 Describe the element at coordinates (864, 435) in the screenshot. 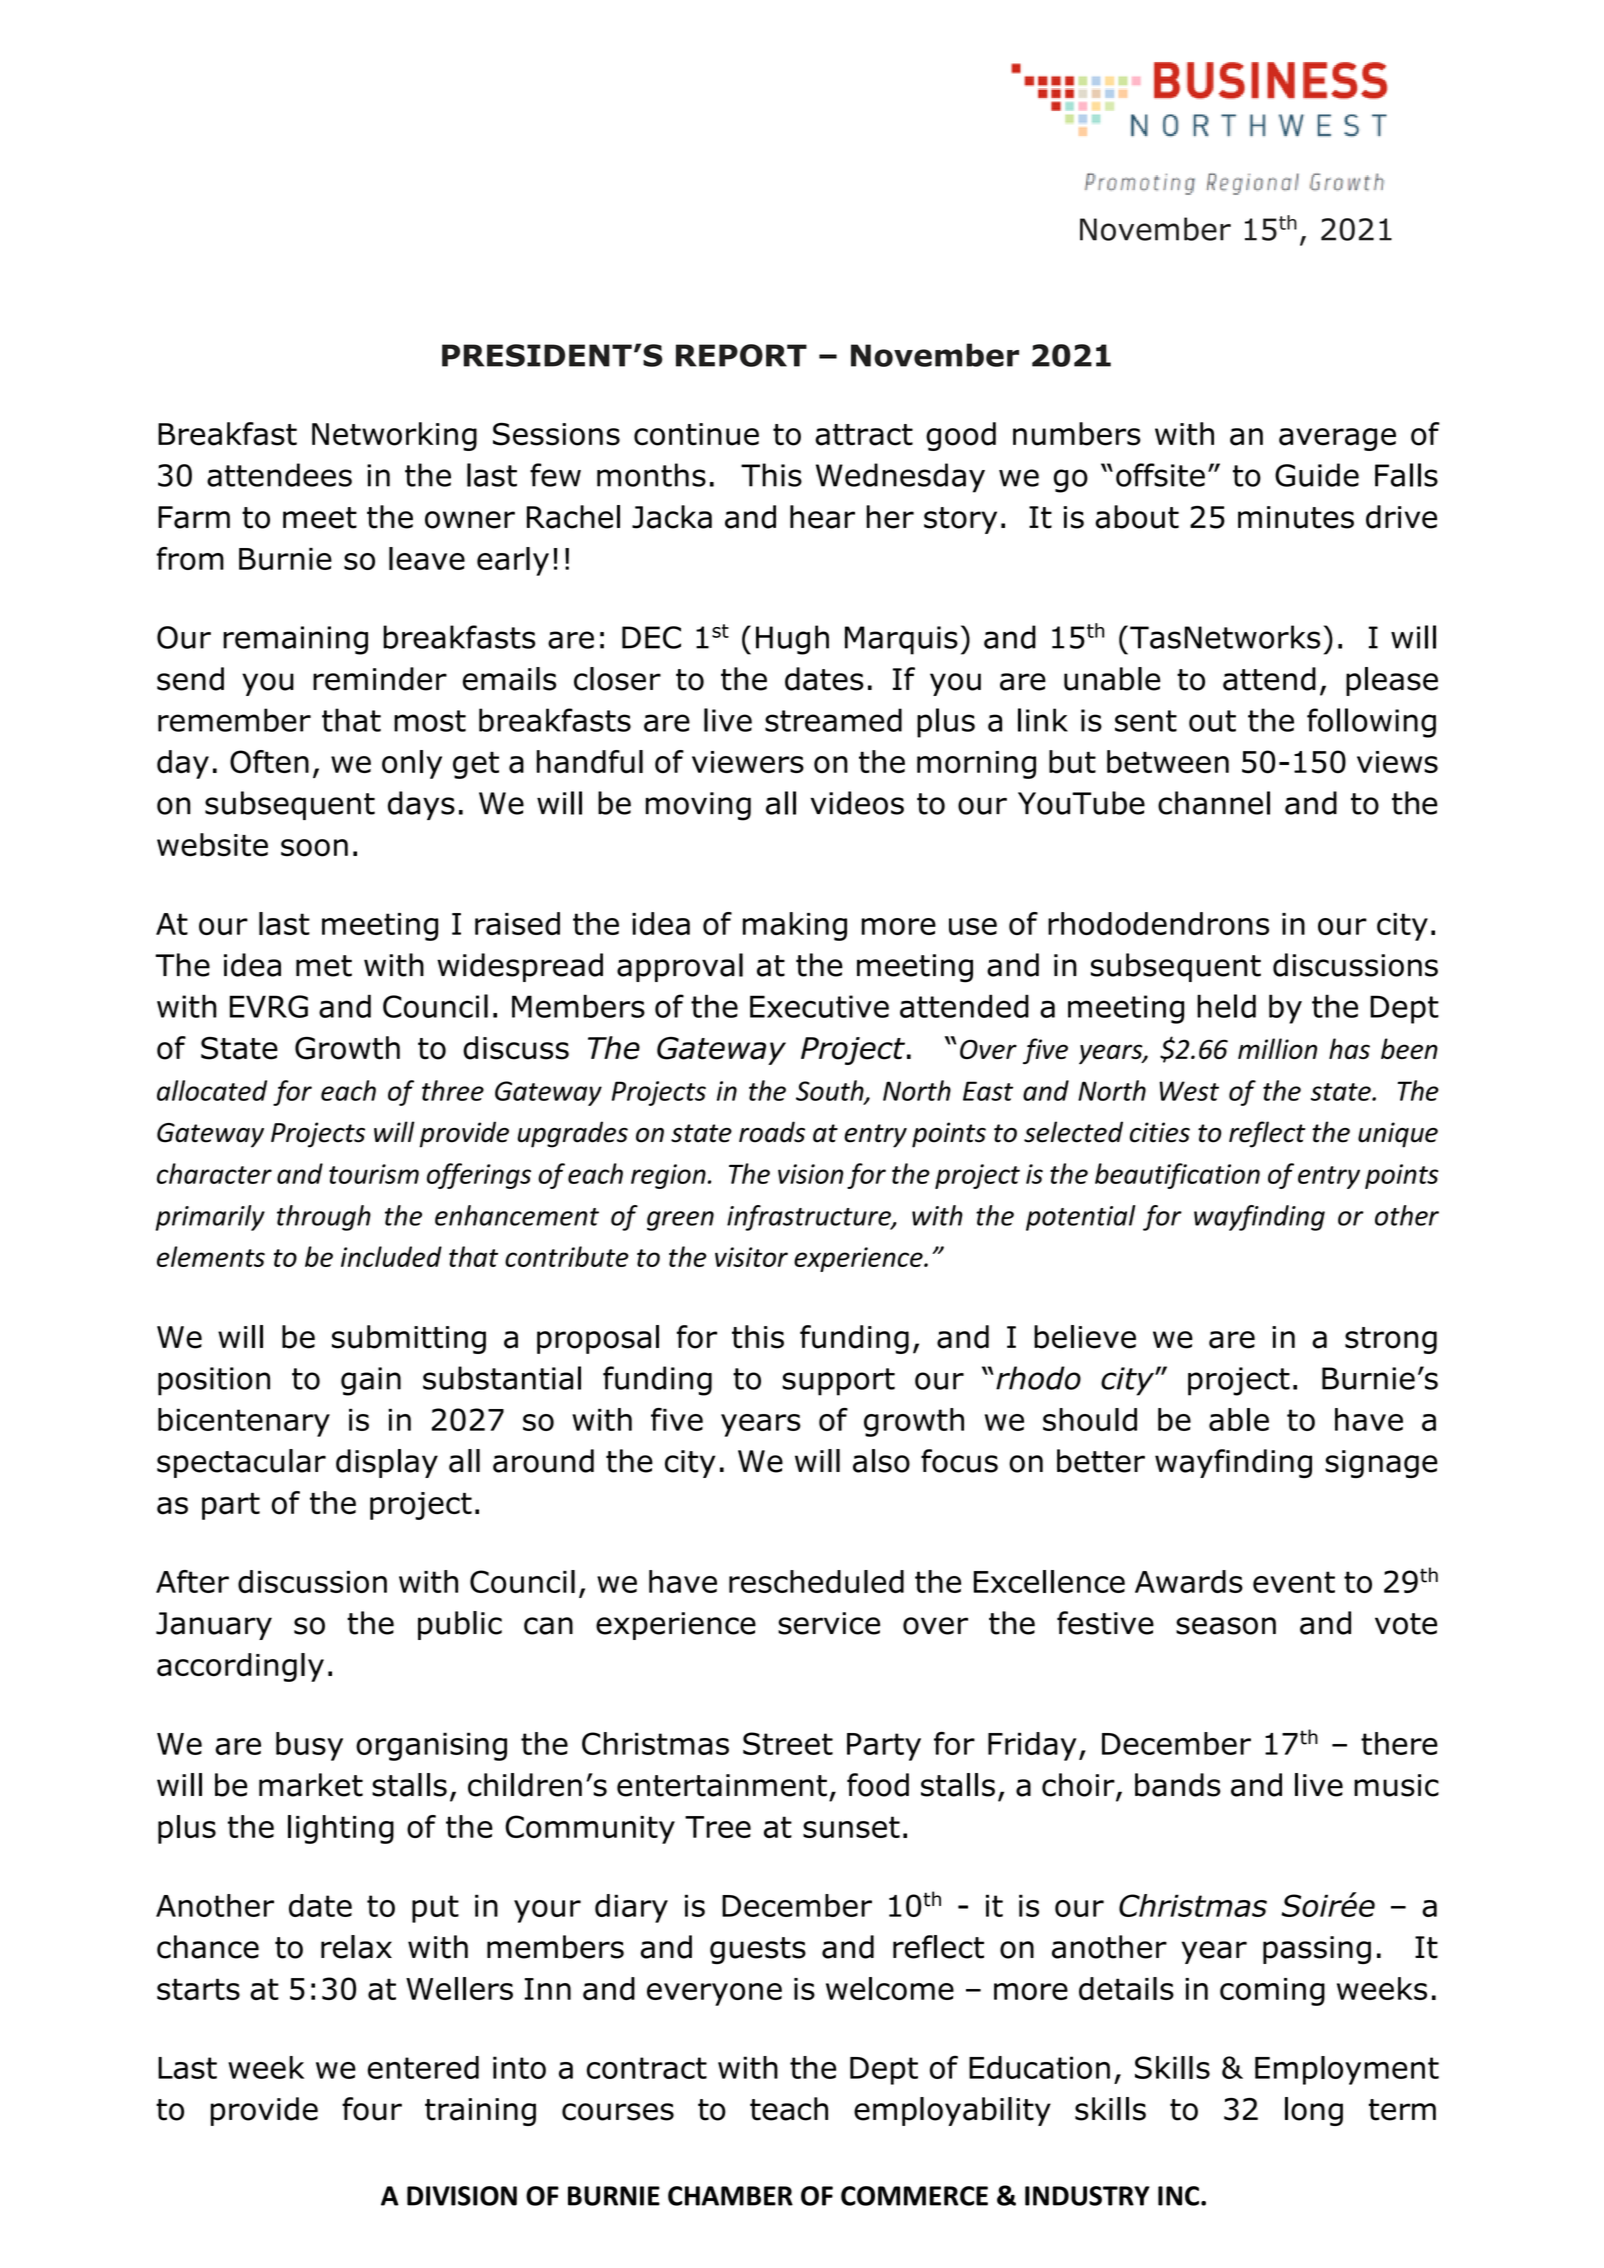

I see `attract` at that location.
